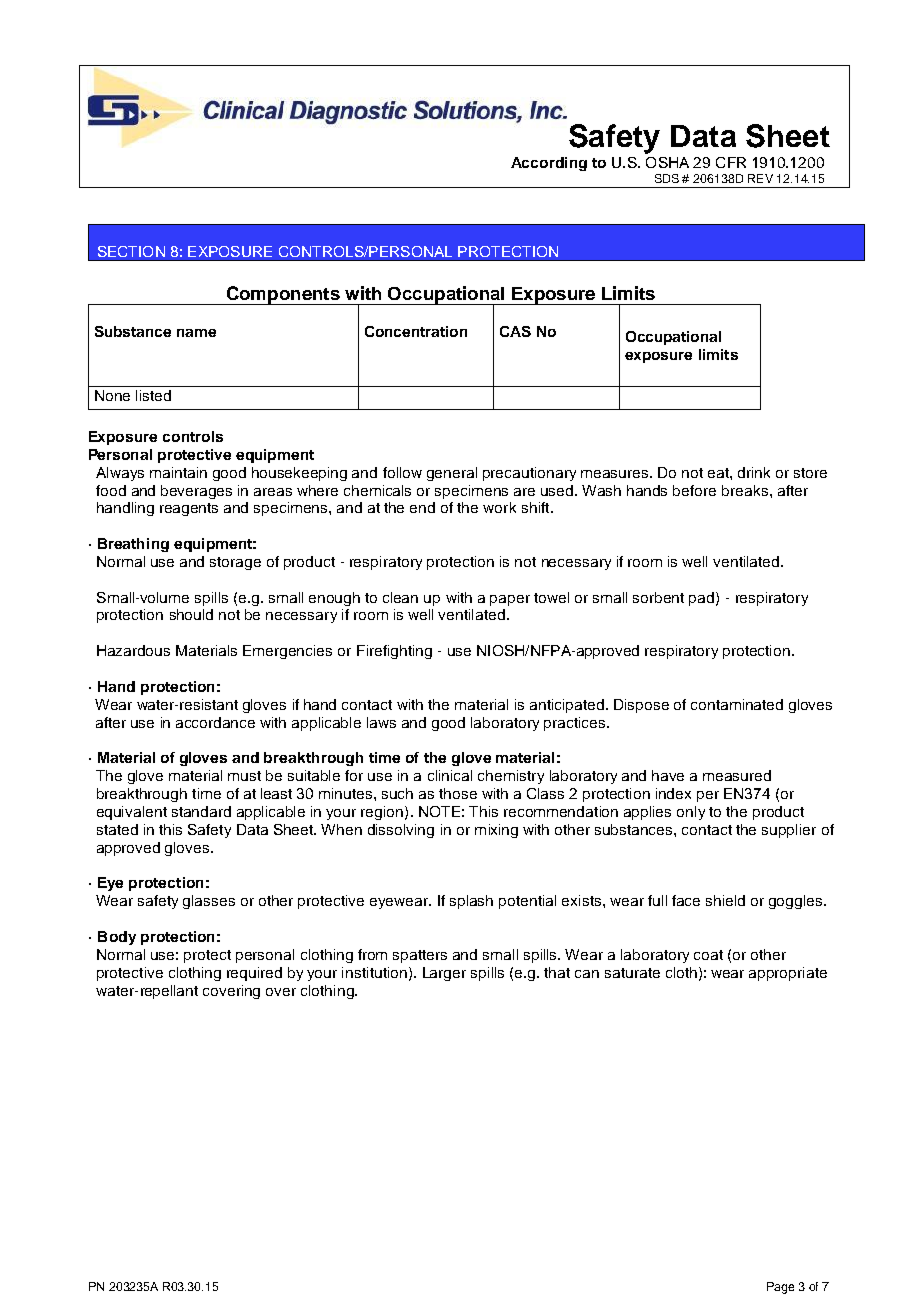 The image size is (924, 1308). Describe the element at coordinates (254, 974) in the document. I see `required` at that location.
